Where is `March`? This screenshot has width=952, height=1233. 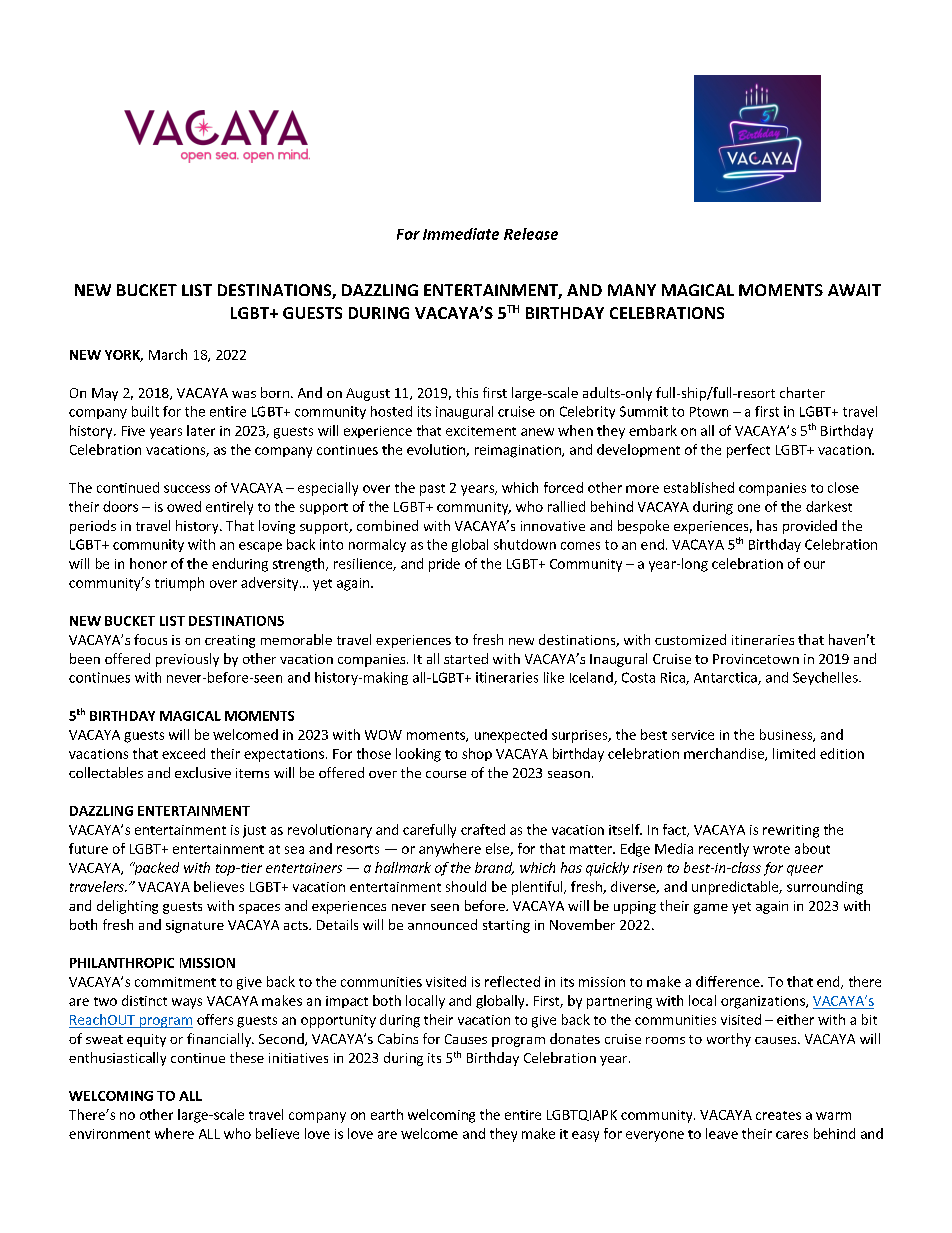 March is located at coordinates (168, 354).
